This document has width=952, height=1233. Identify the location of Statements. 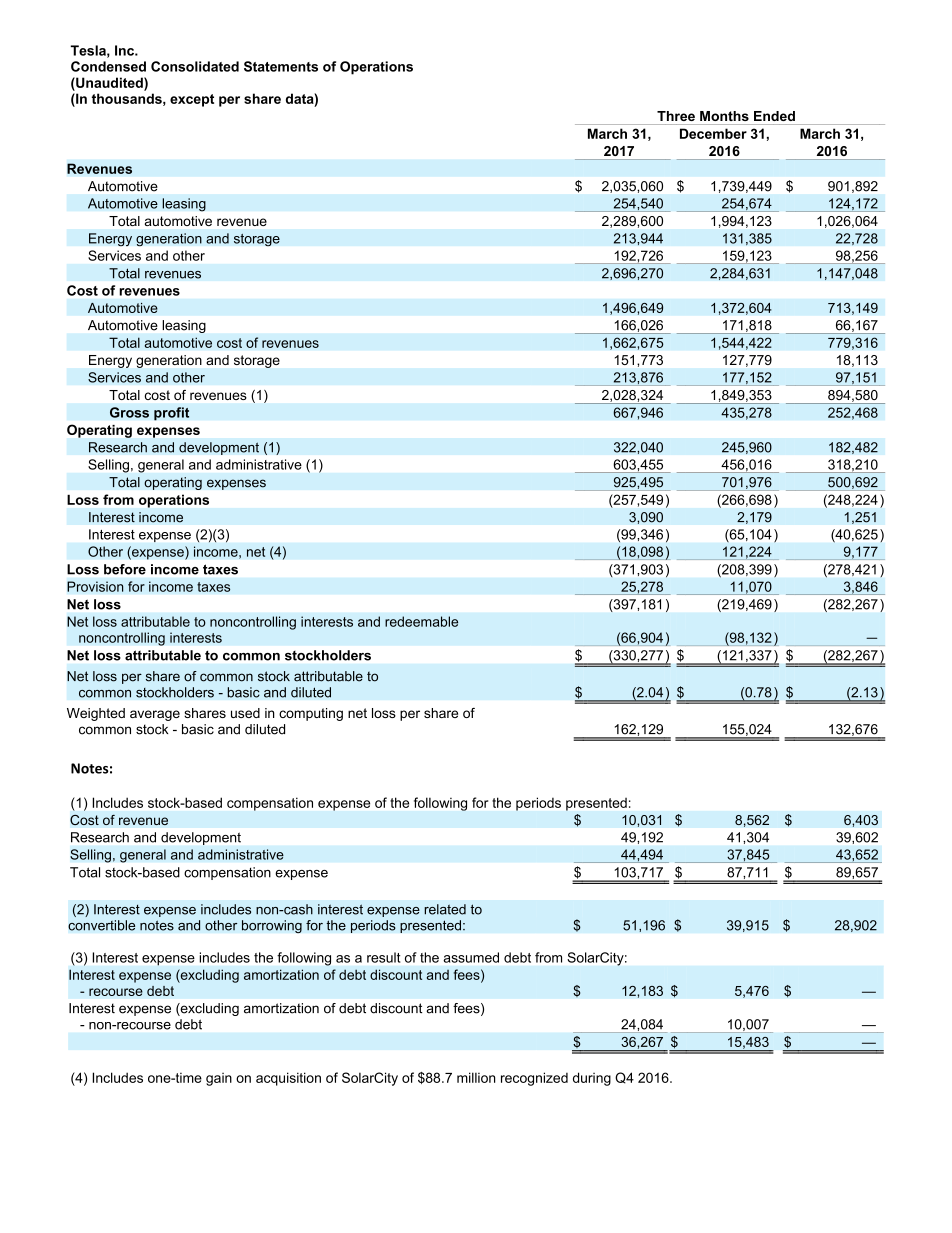
(281, 66).
